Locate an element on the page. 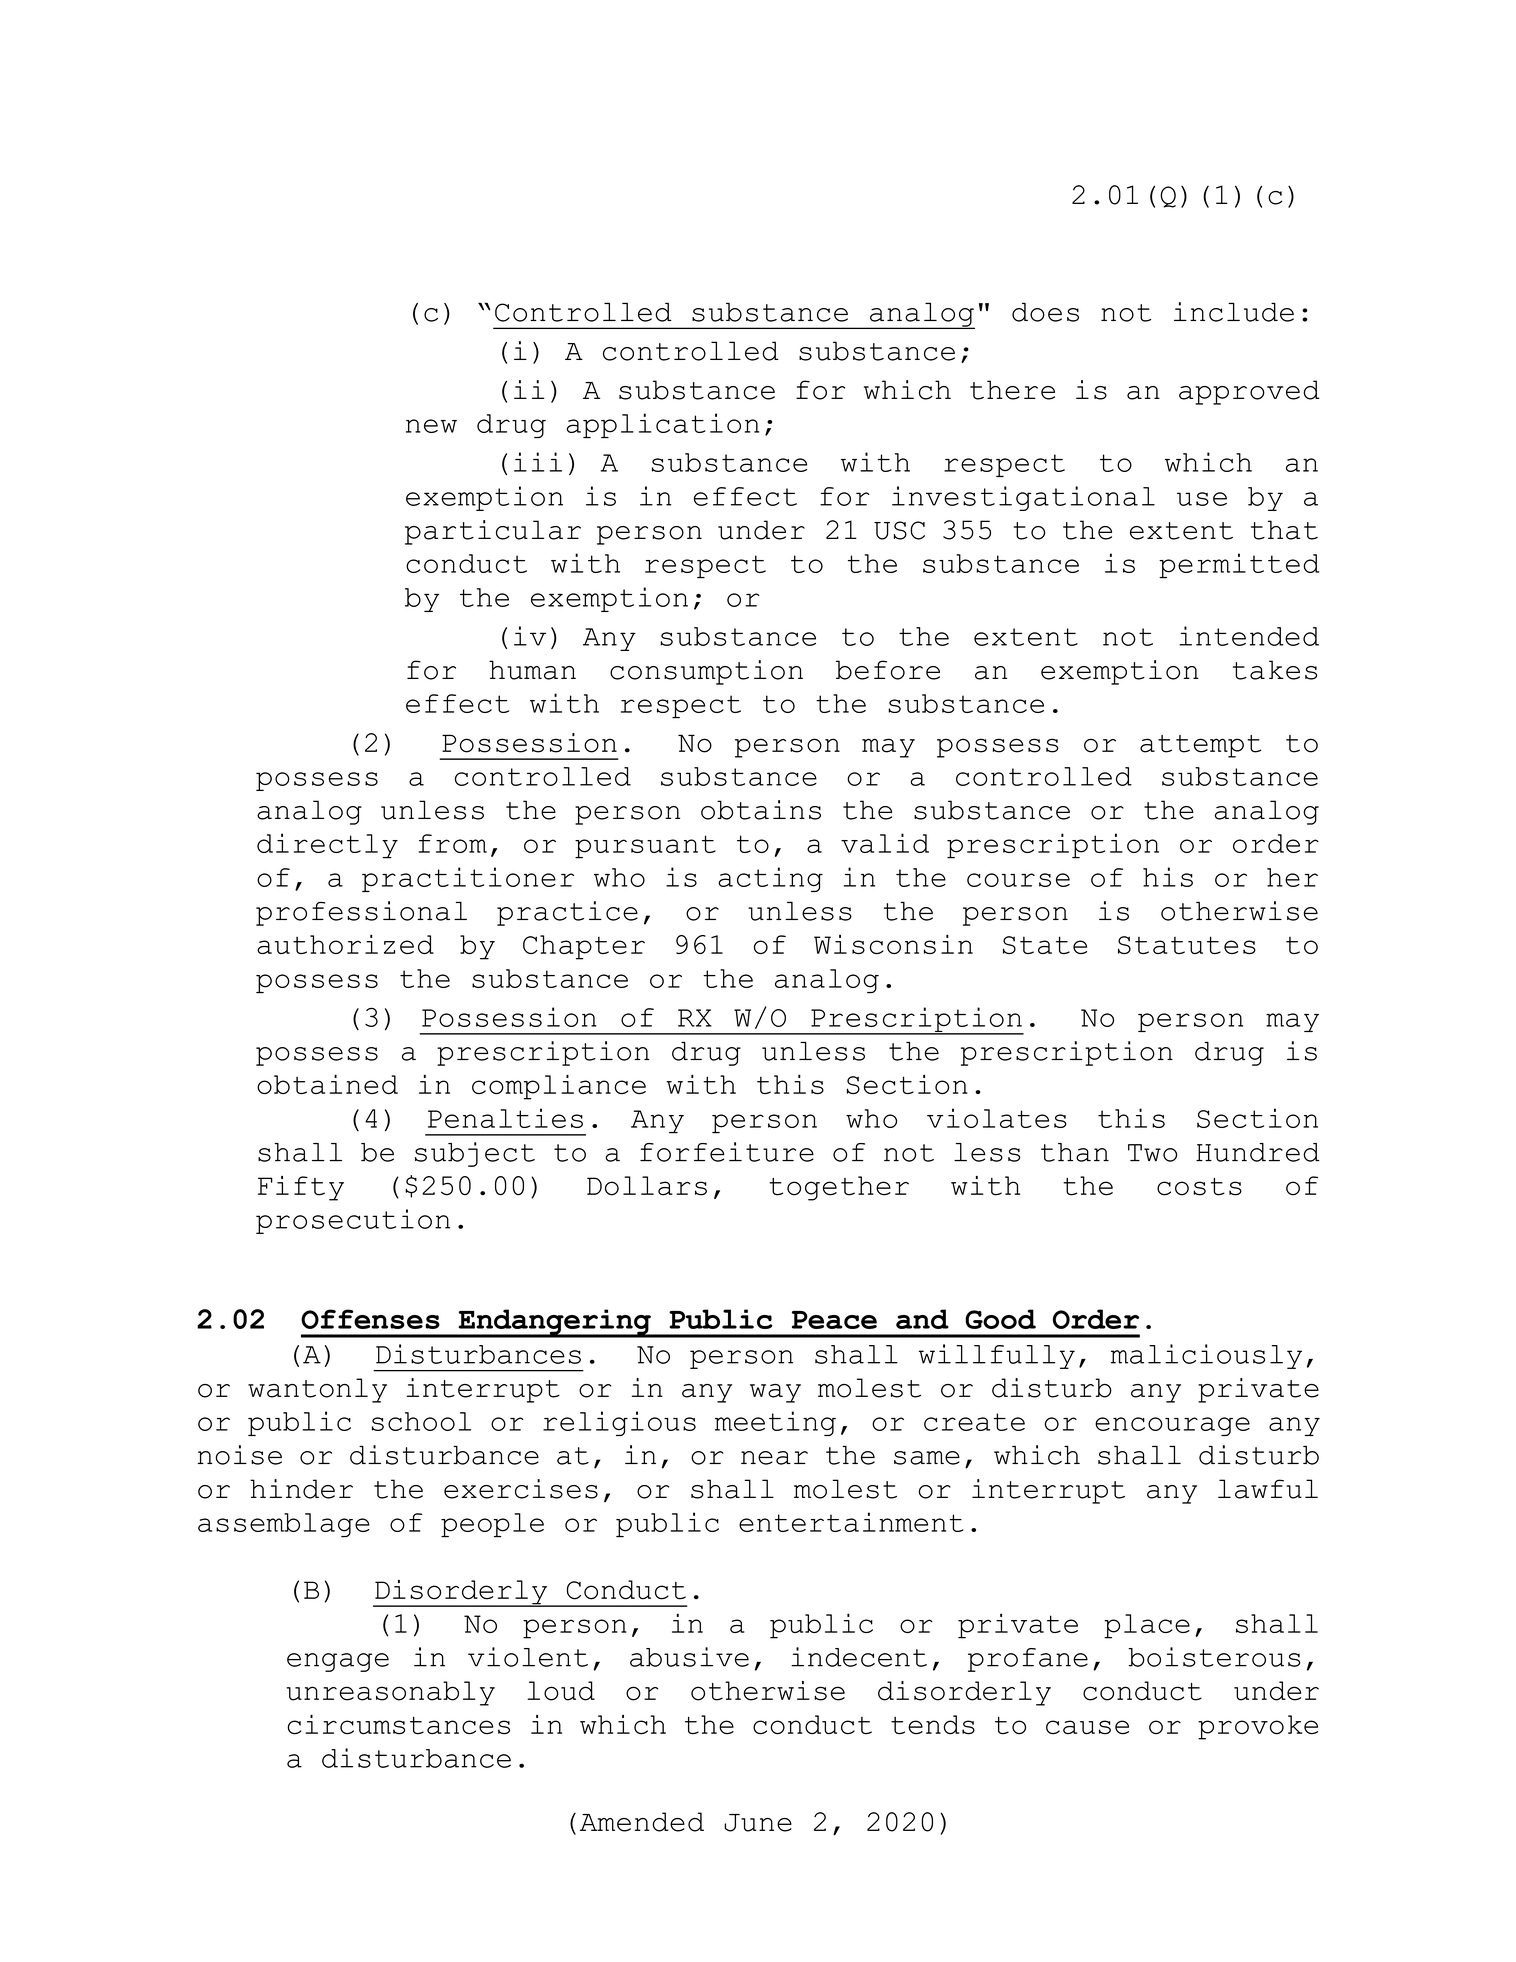  Two is located at coordinates (1152, 1153).
